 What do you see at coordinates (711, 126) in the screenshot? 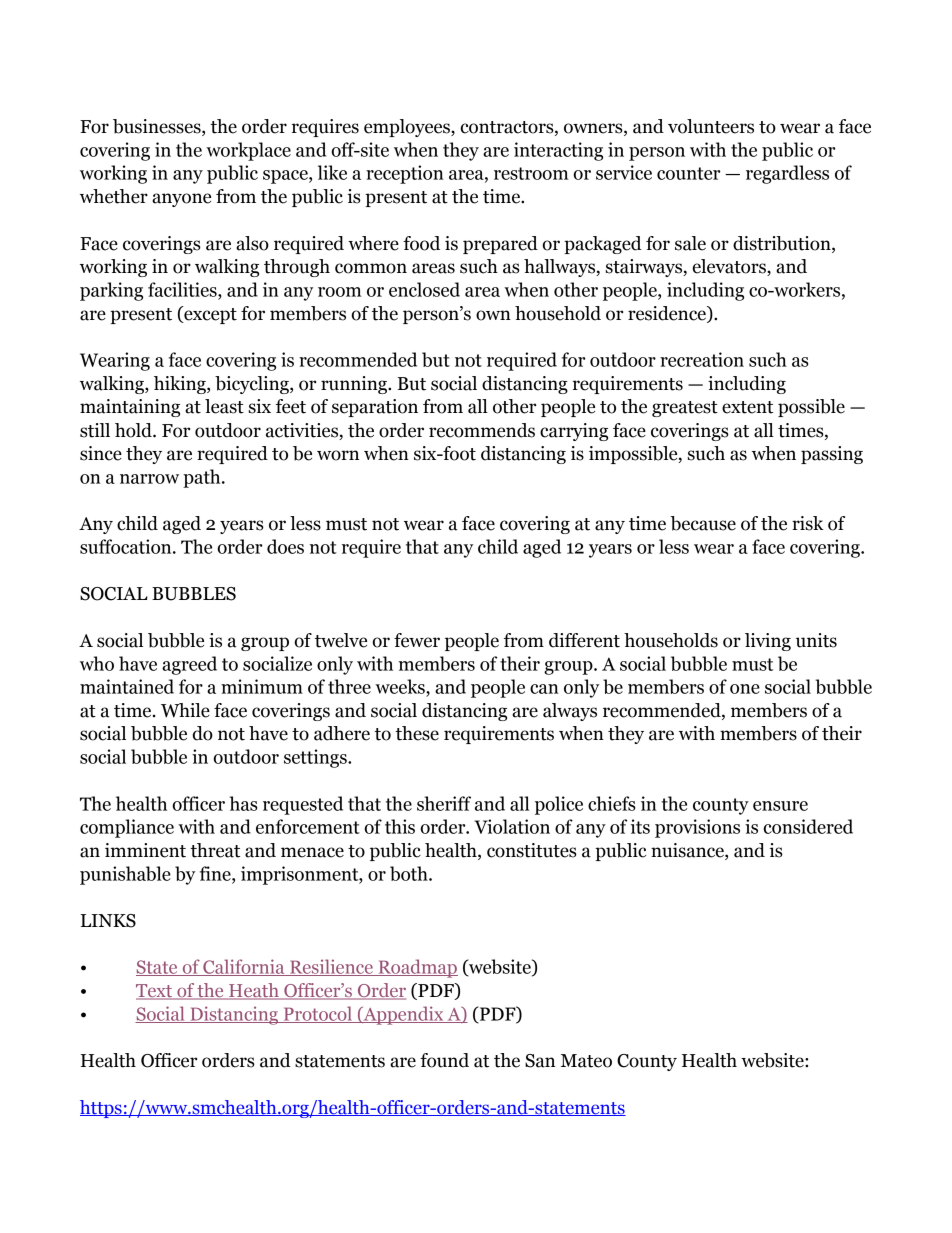
I see `volunteers` at bounding box center [711, 126].
